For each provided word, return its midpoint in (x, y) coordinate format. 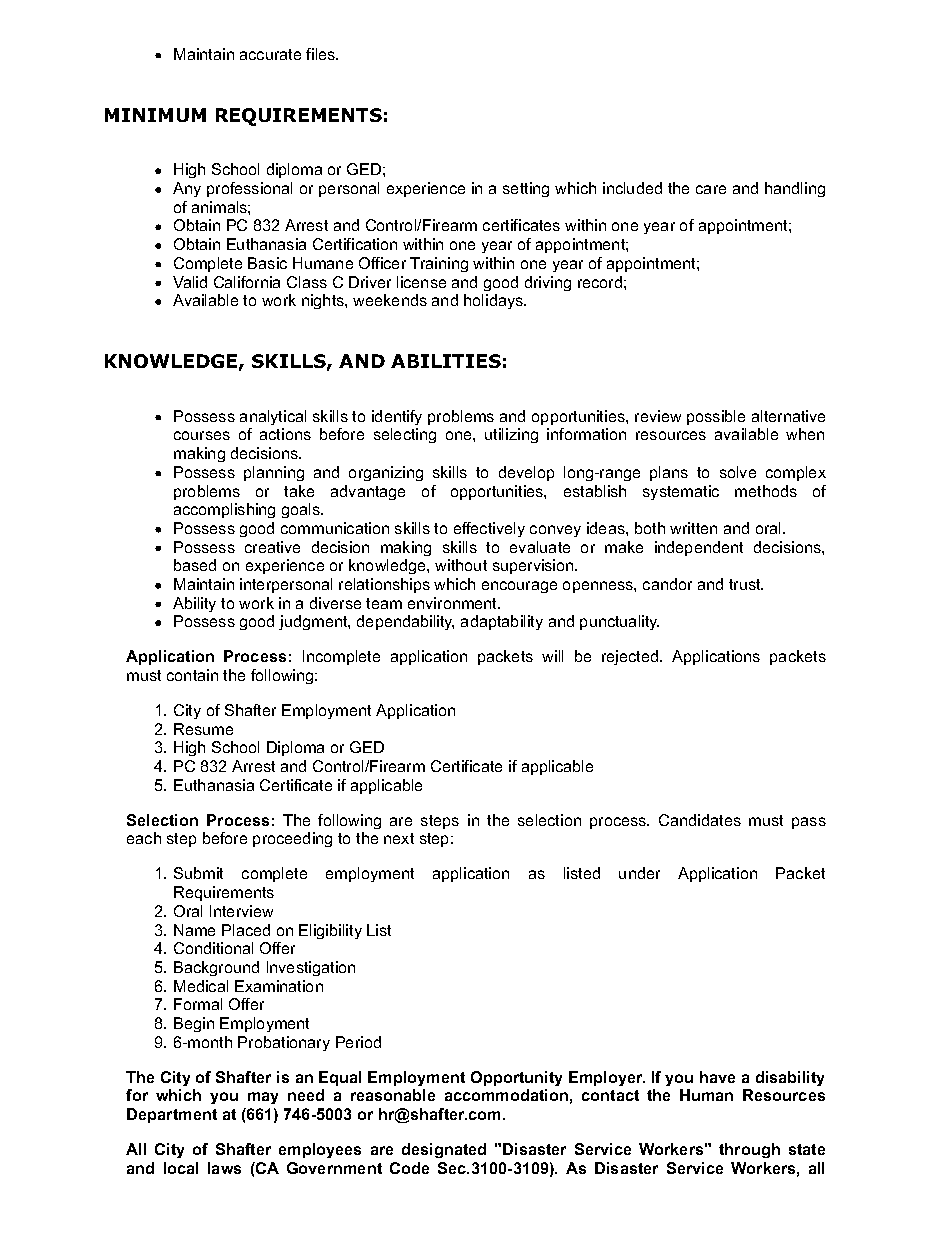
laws (224, 1168)
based (195, 565)
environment (454, 603)
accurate (270, 54)
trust (746, 584)
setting (526, 189)
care (711, 189)
